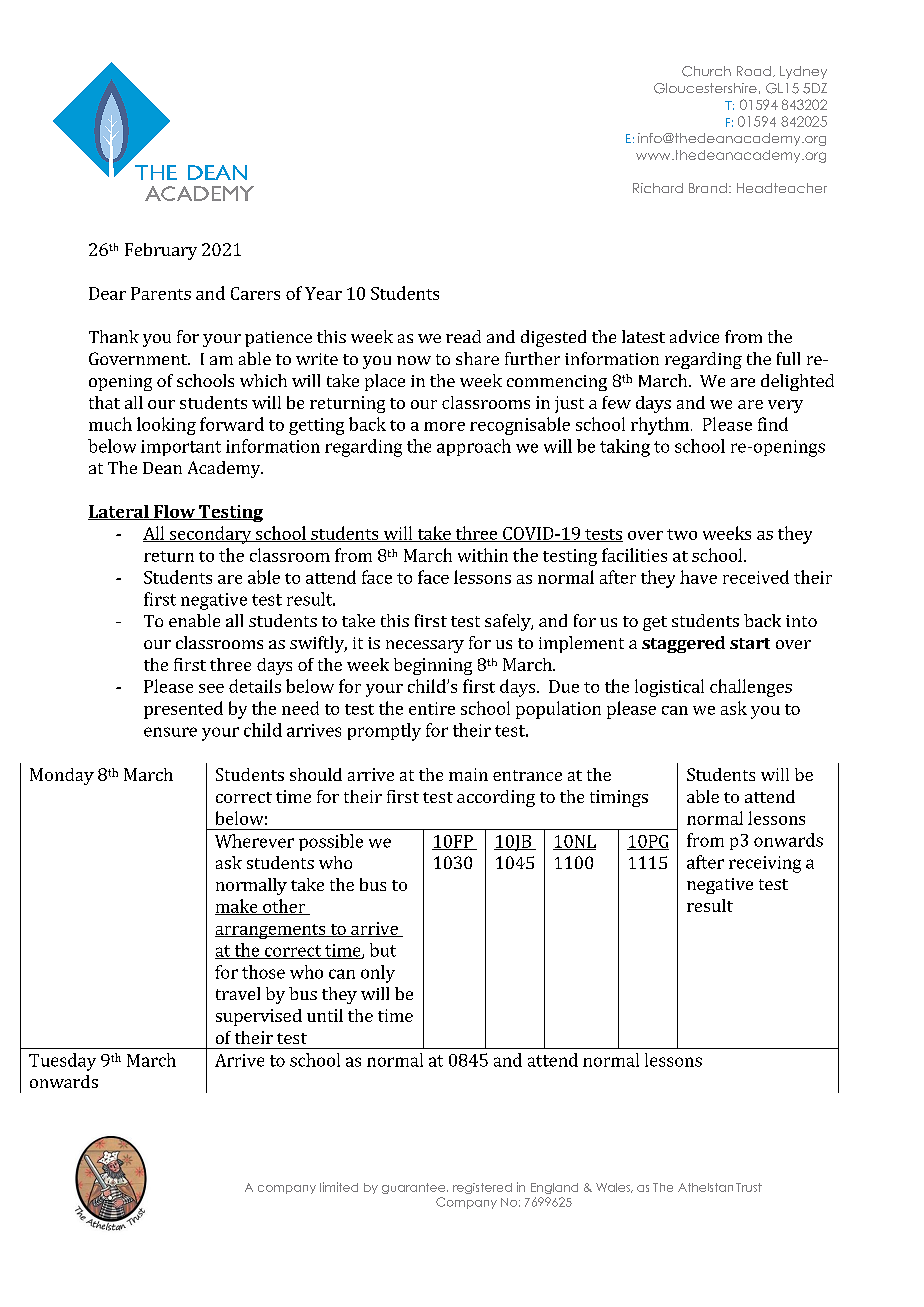 Image resolution: width=924 pixels, height=1307 pixels. I want to click on now, so click(414, 360).
